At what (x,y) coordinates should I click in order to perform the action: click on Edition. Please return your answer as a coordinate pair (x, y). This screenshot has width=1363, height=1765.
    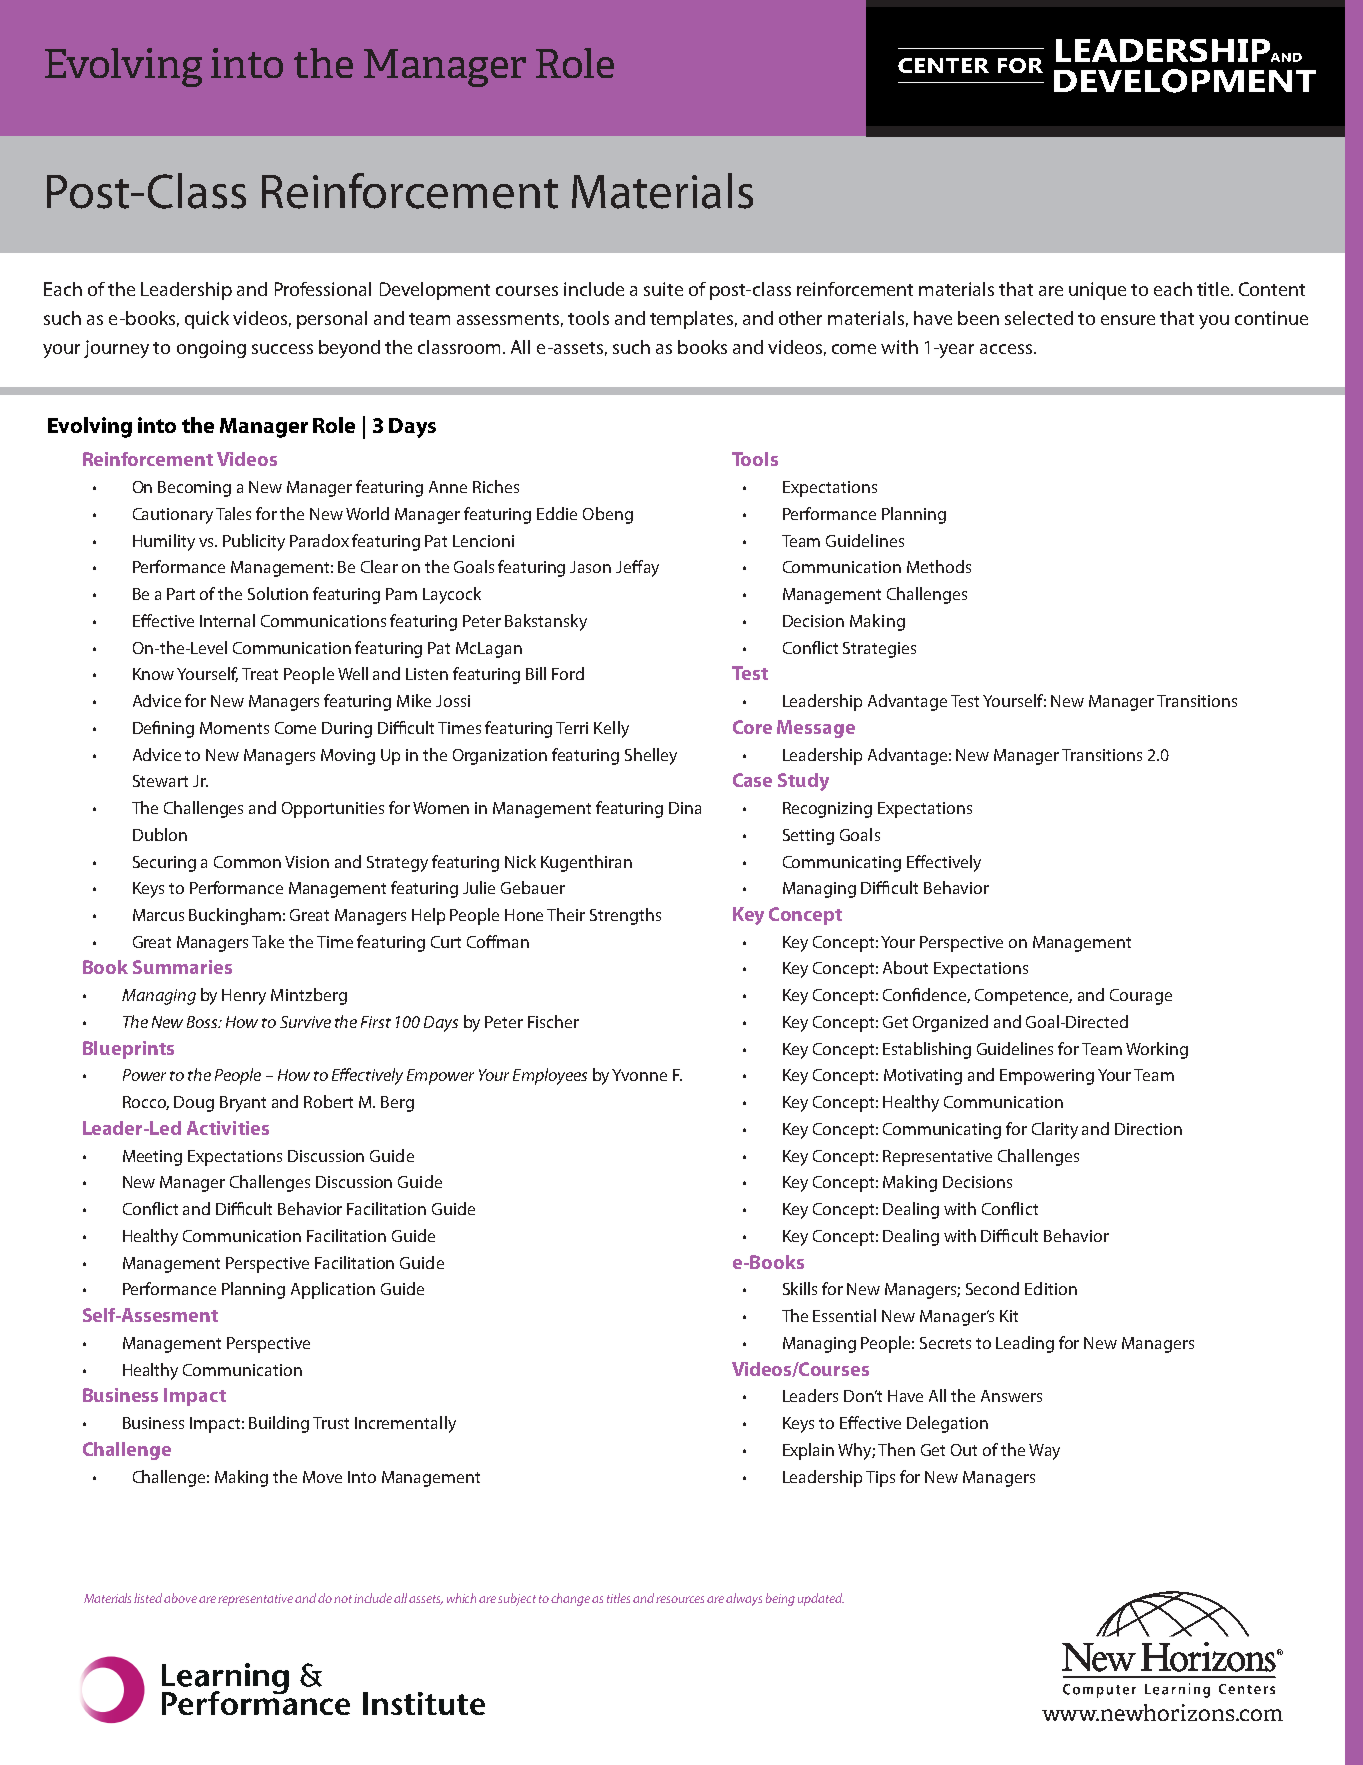
    Looking at the image, I should click on (1051, 1288).
